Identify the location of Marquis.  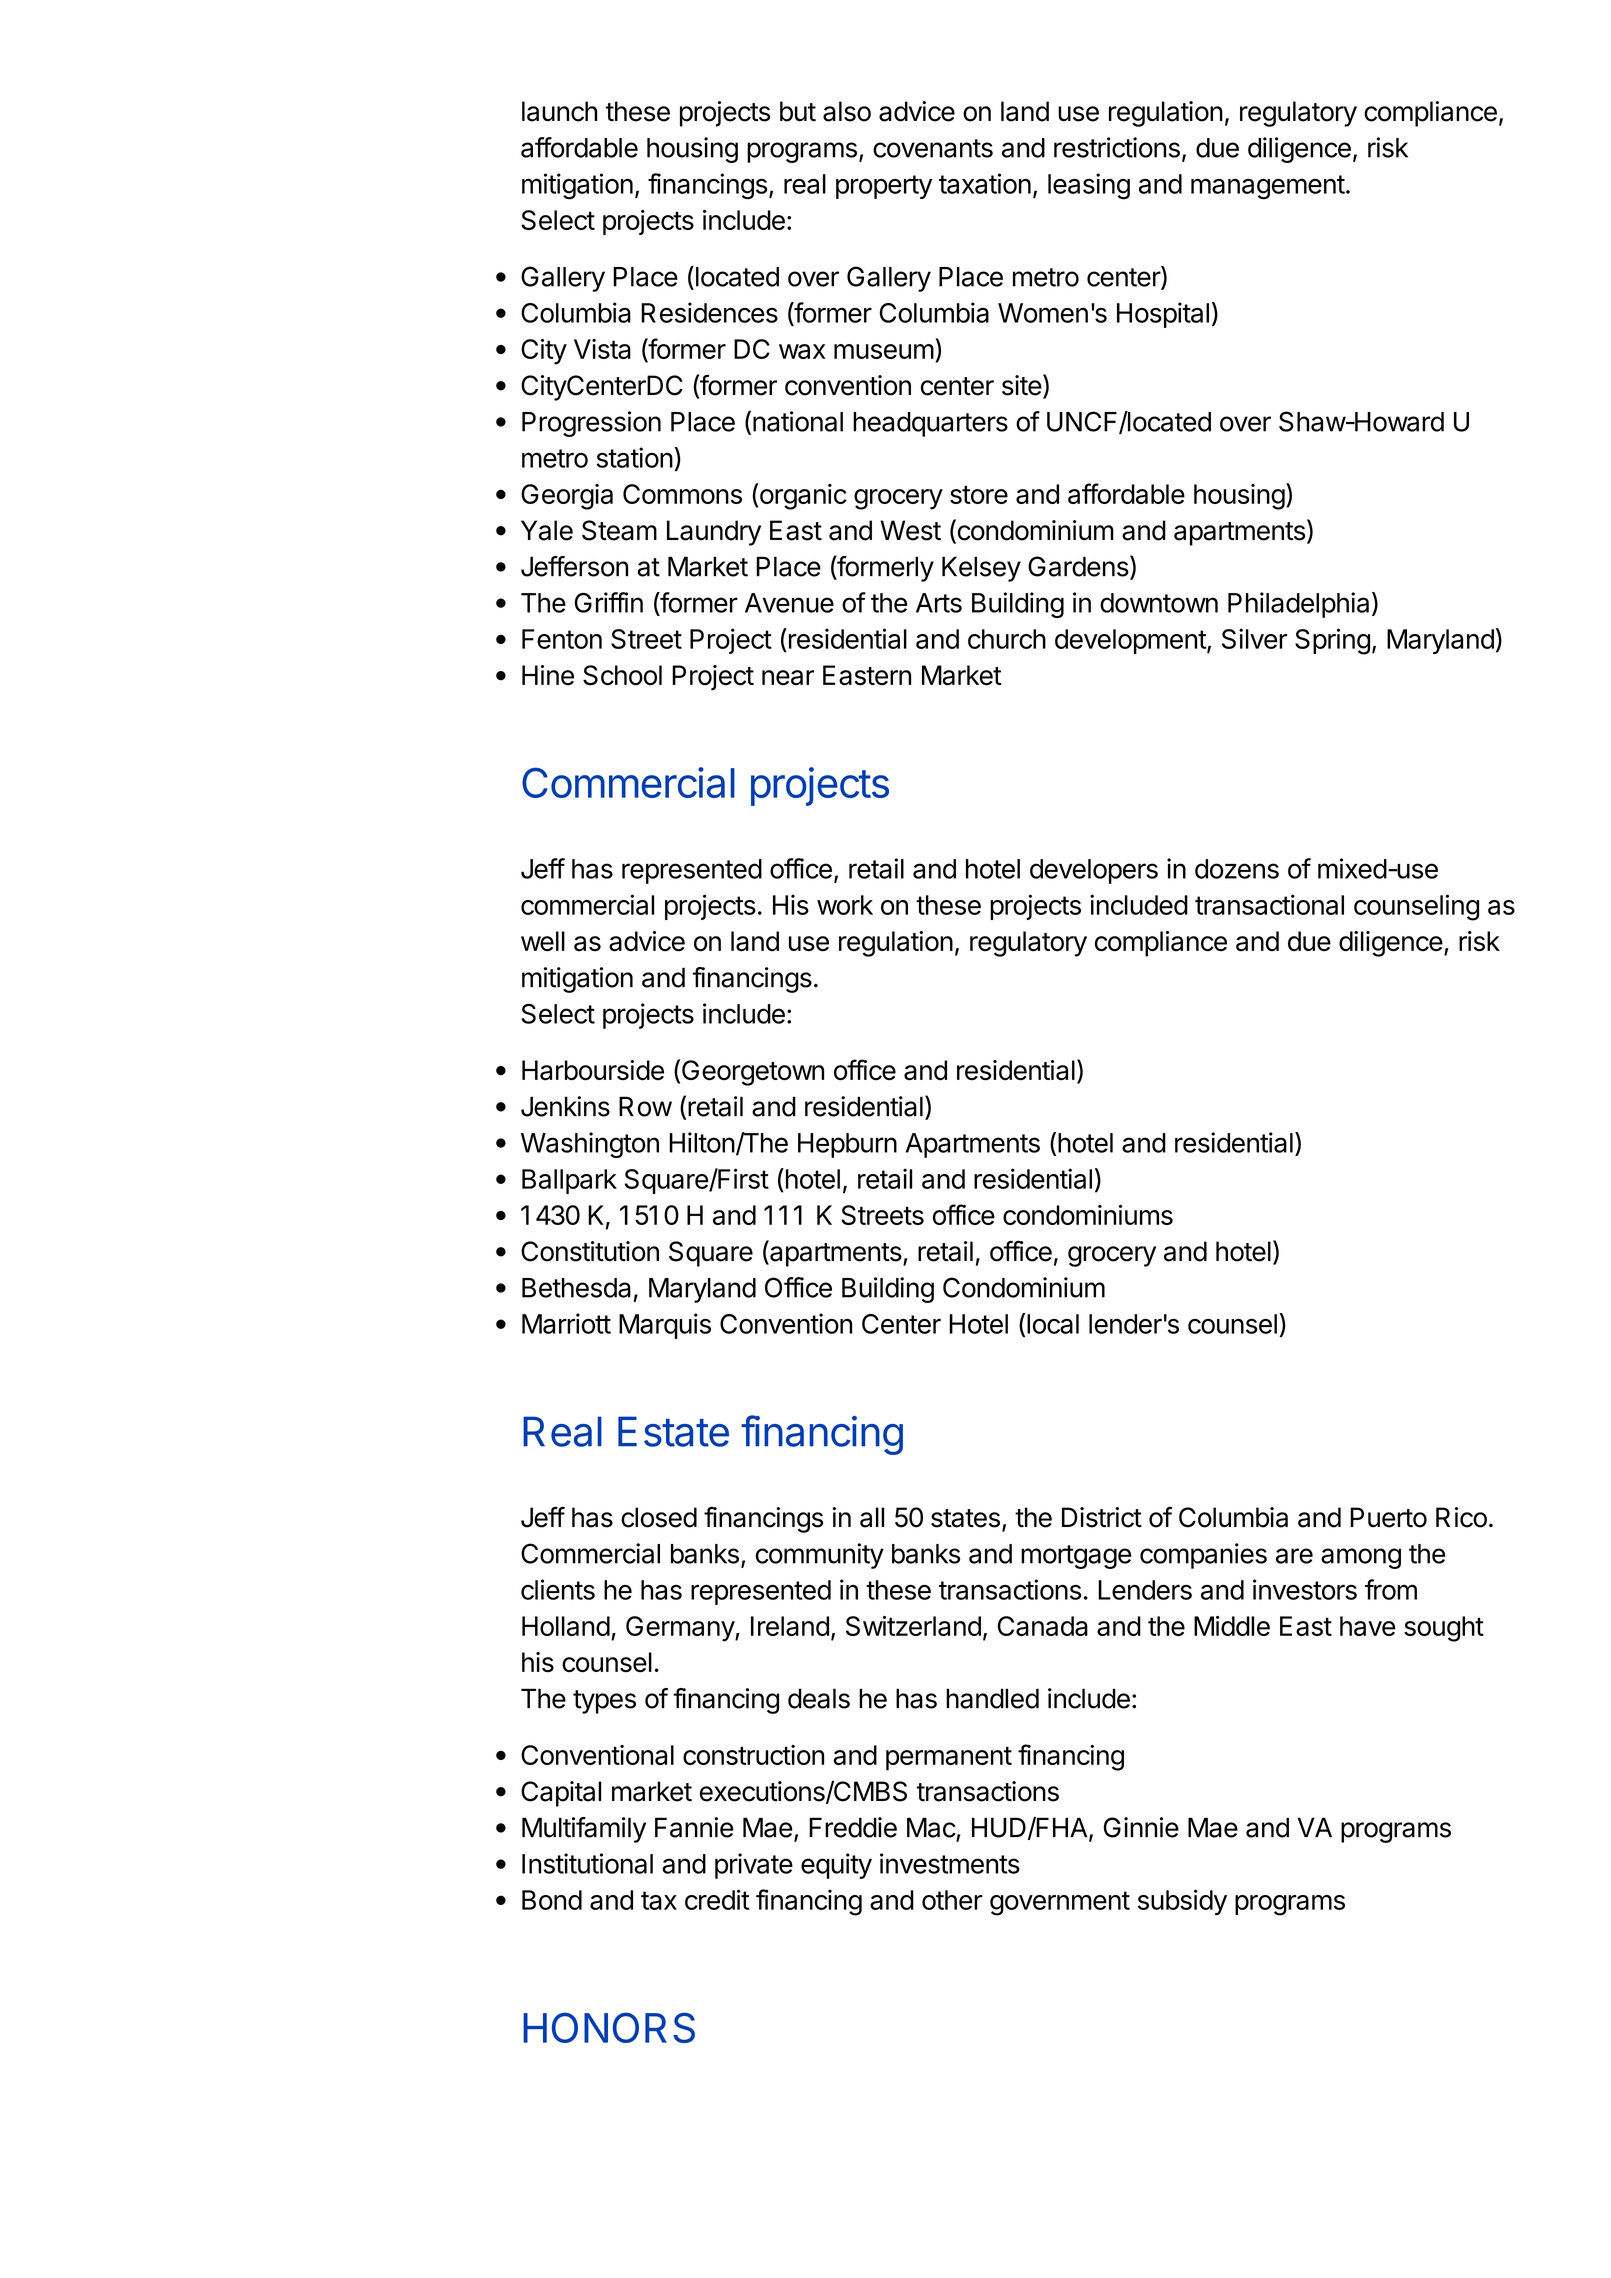
(665, 1326).
